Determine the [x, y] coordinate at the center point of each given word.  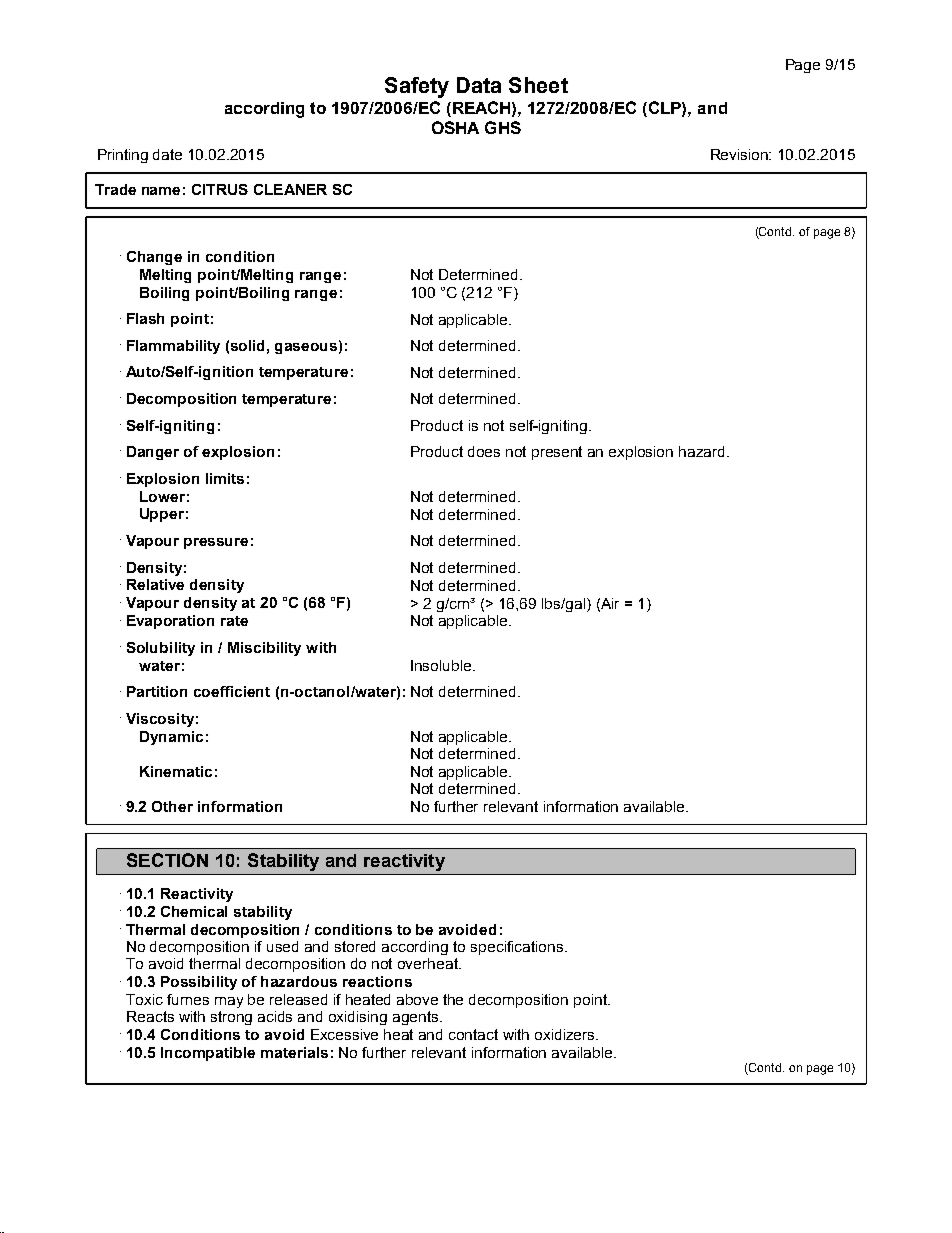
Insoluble [442, 665]
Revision [741, 154]
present [557, 453]
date [167, 154]
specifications [518, 948]
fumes [188, 999]
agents [417, 1018]
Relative [155, 584]
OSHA [455, 127]
